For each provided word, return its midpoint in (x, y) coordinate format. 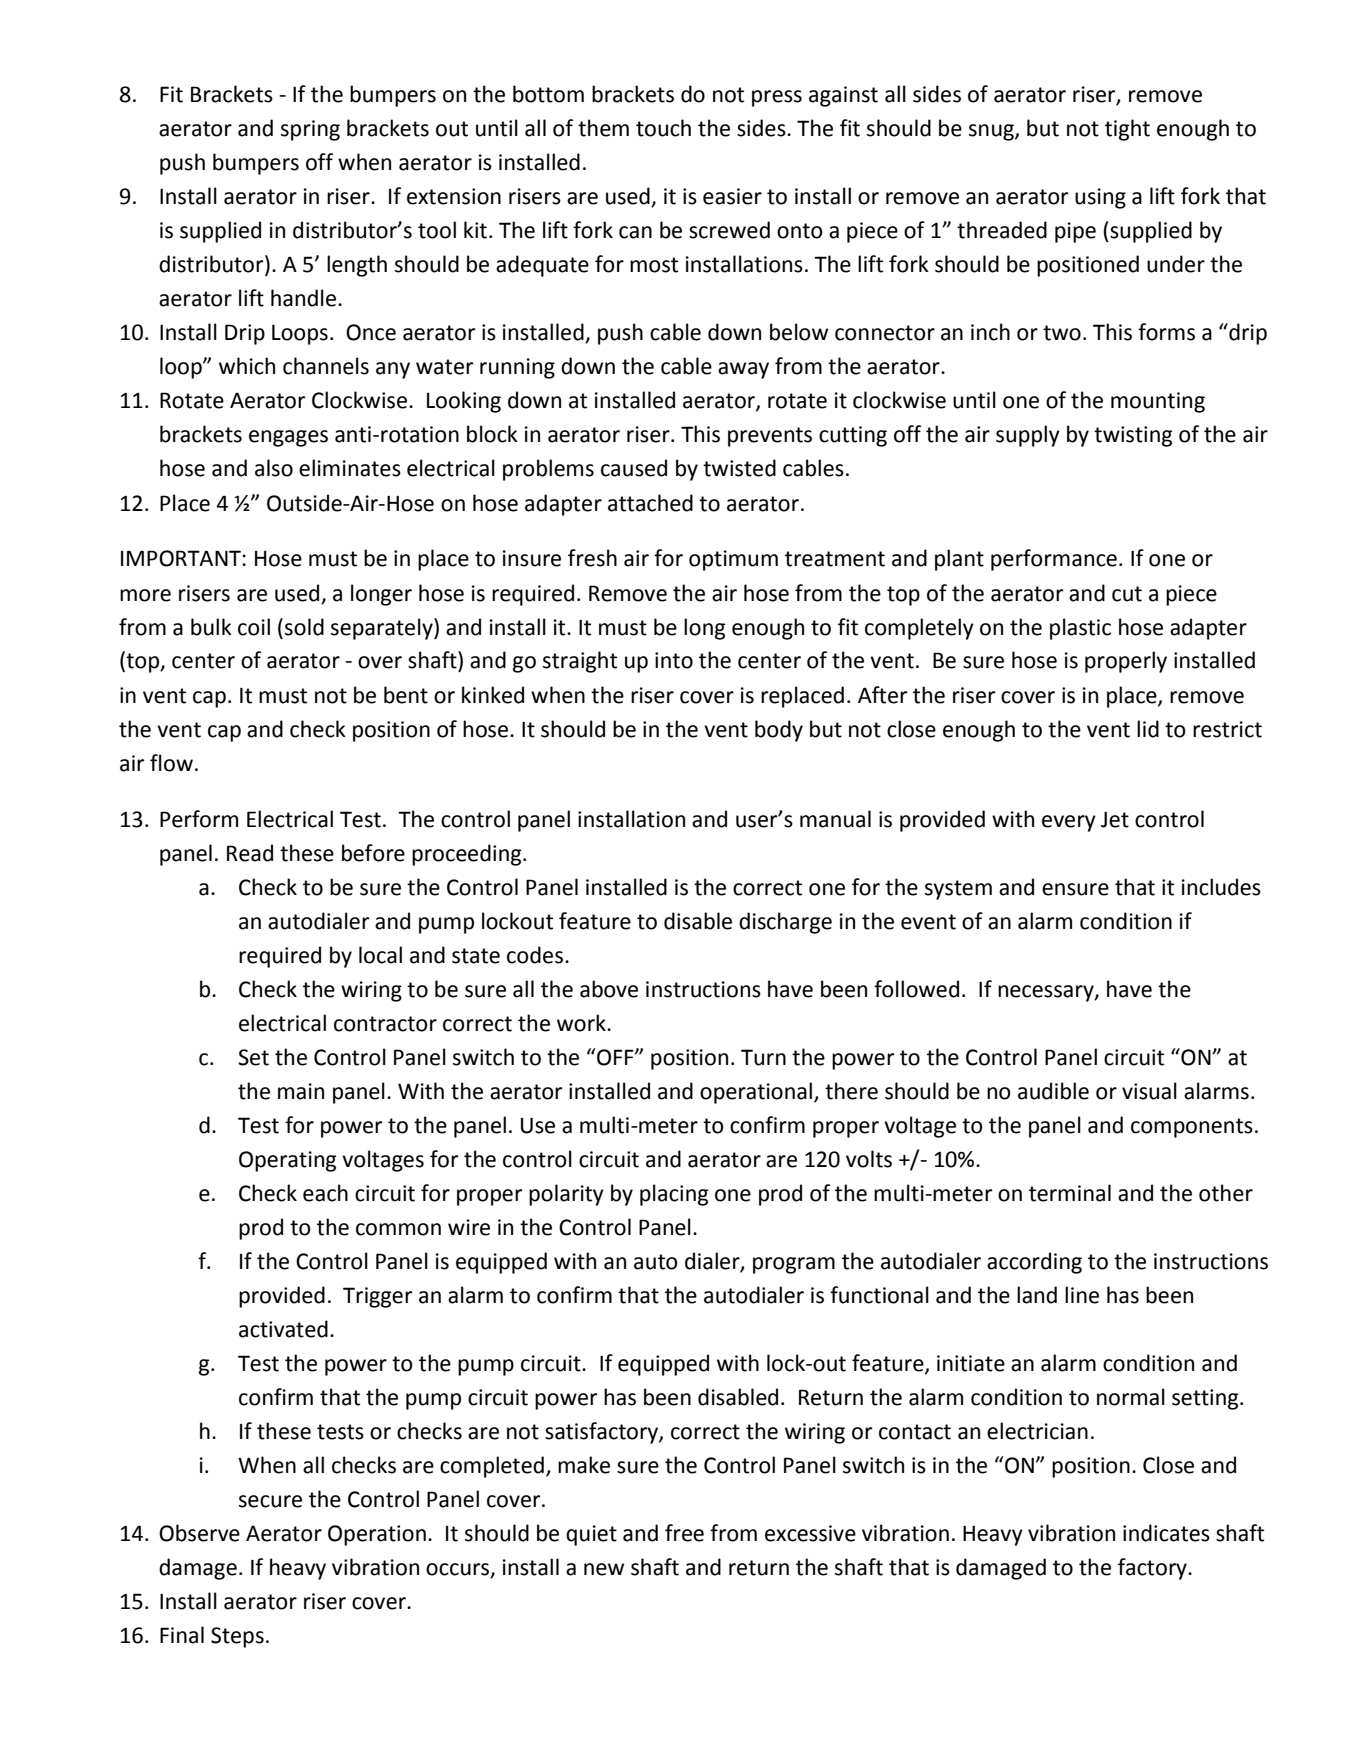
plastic (1080, 629)
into (674, 660)
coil (254, 627)
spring (310, 130)
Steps (237, 1637)
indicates (1166, 1533)
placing (674, 1195)
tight (1127, 130)
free (684, 1533)
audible (1053, 1091)
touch (663, 128)
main (301, 1091)
